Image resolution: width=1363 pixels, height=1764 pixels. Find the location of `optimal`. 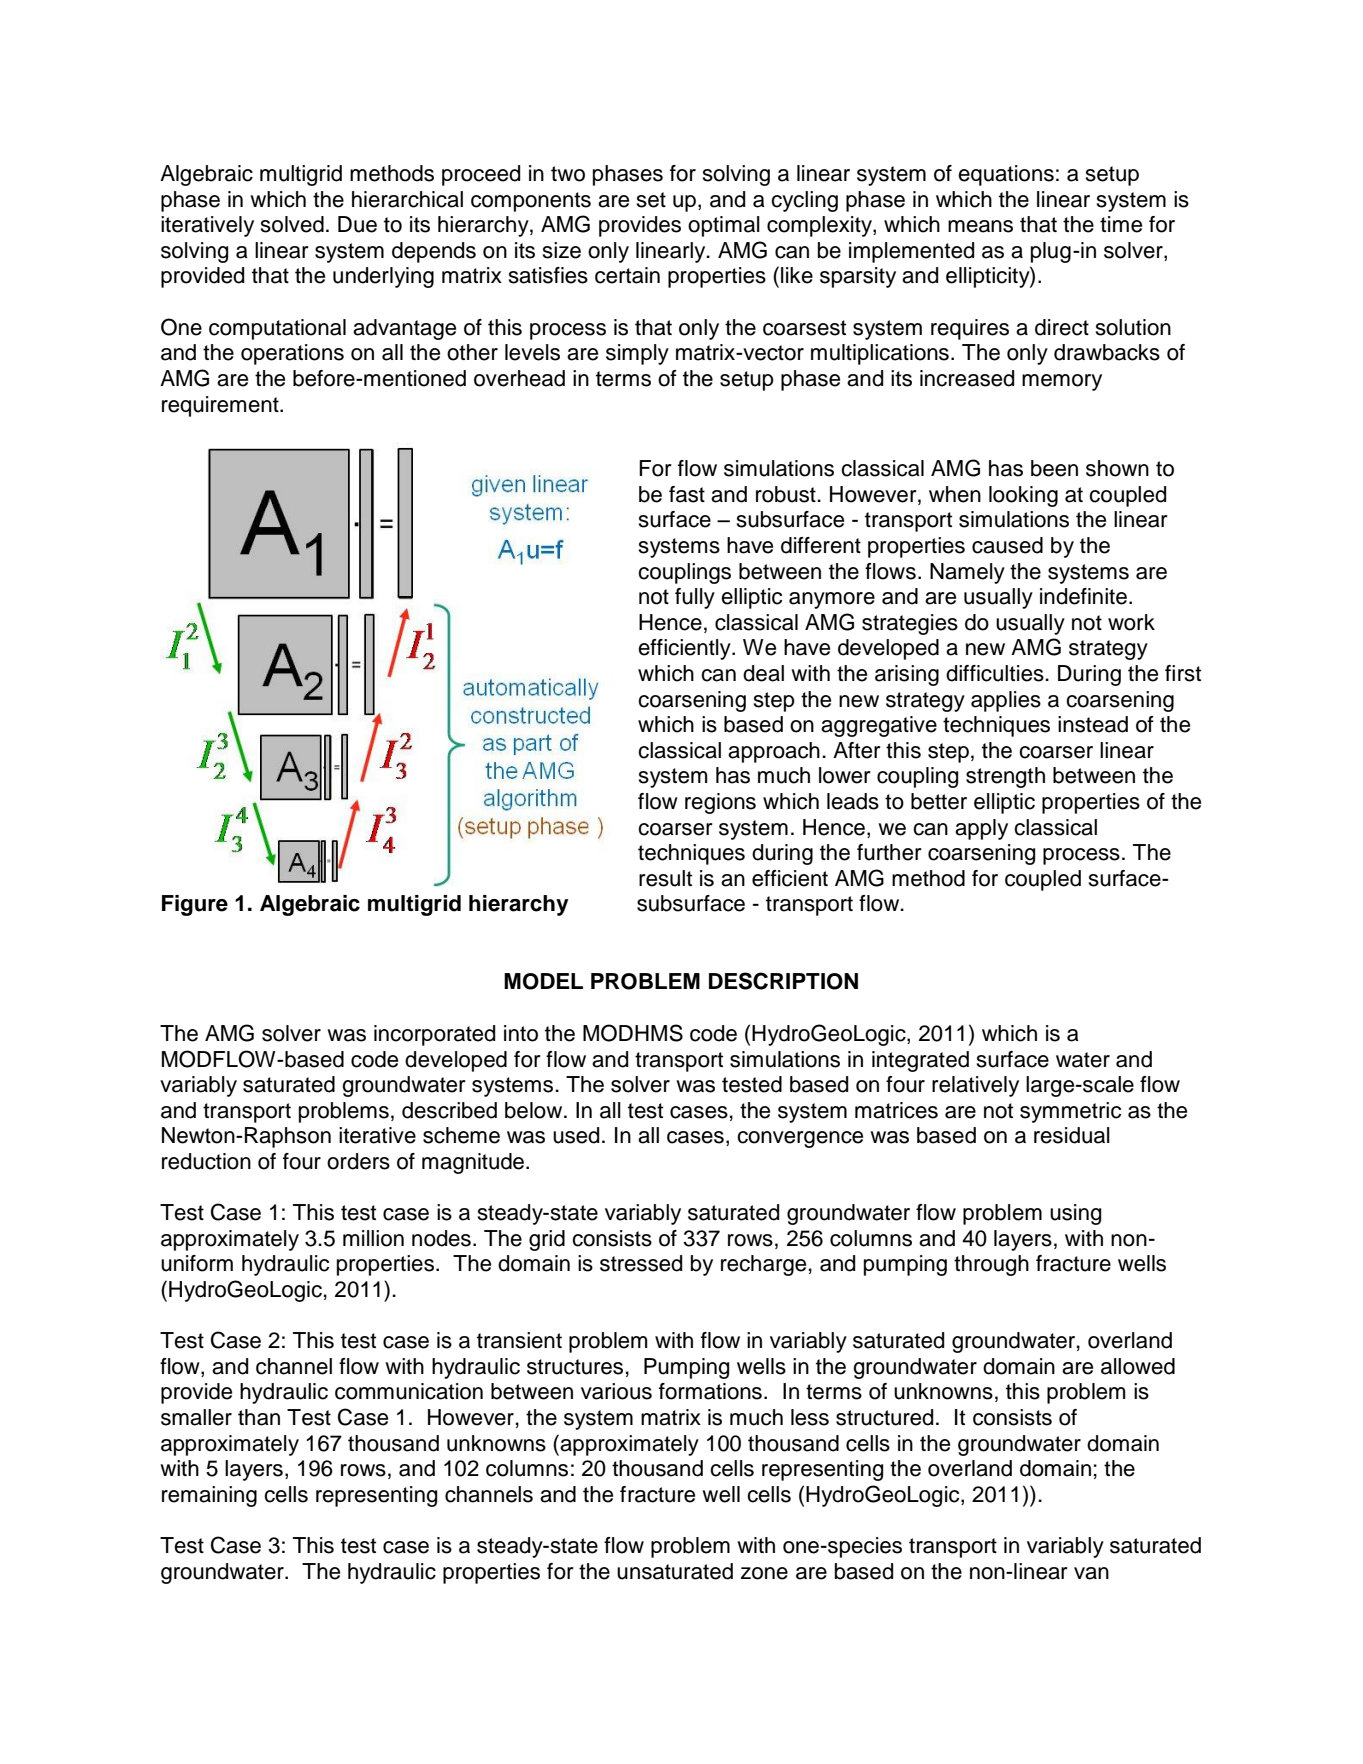

optimal is located at coordinates (724, 226).
